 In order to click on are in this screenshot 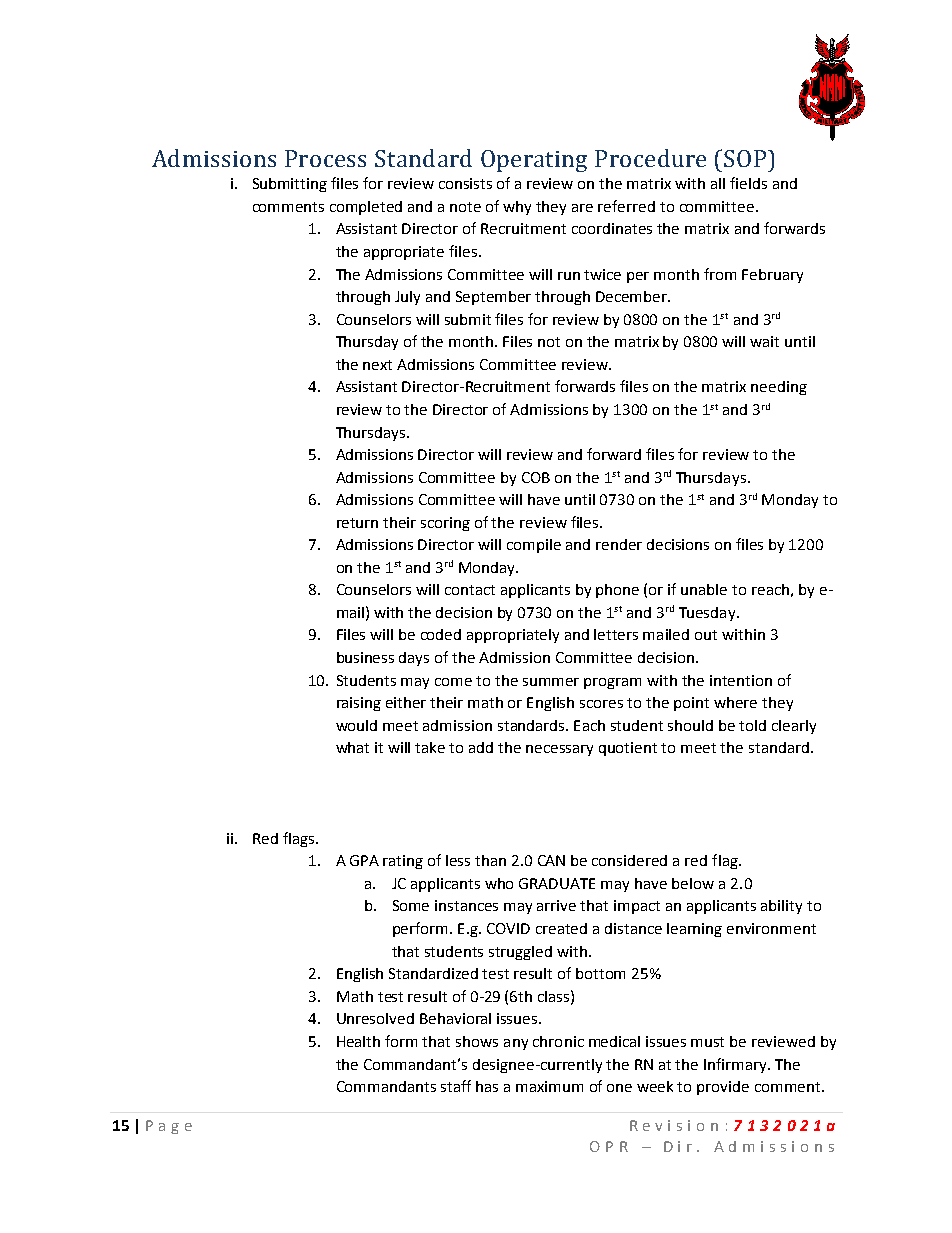, I will do `click(582, 208)`.
